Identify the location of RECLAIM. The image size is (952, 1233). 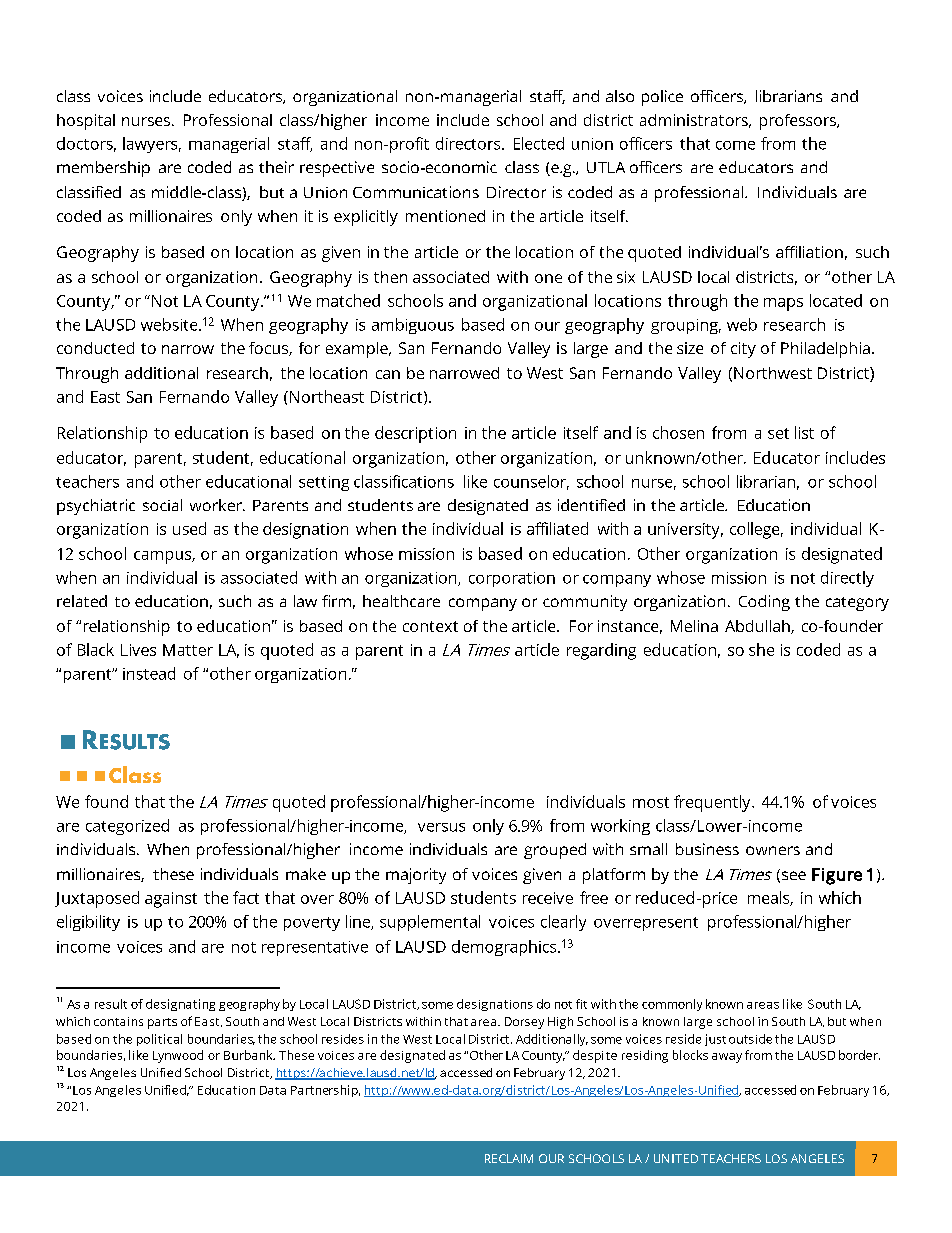
(509, 1158).
